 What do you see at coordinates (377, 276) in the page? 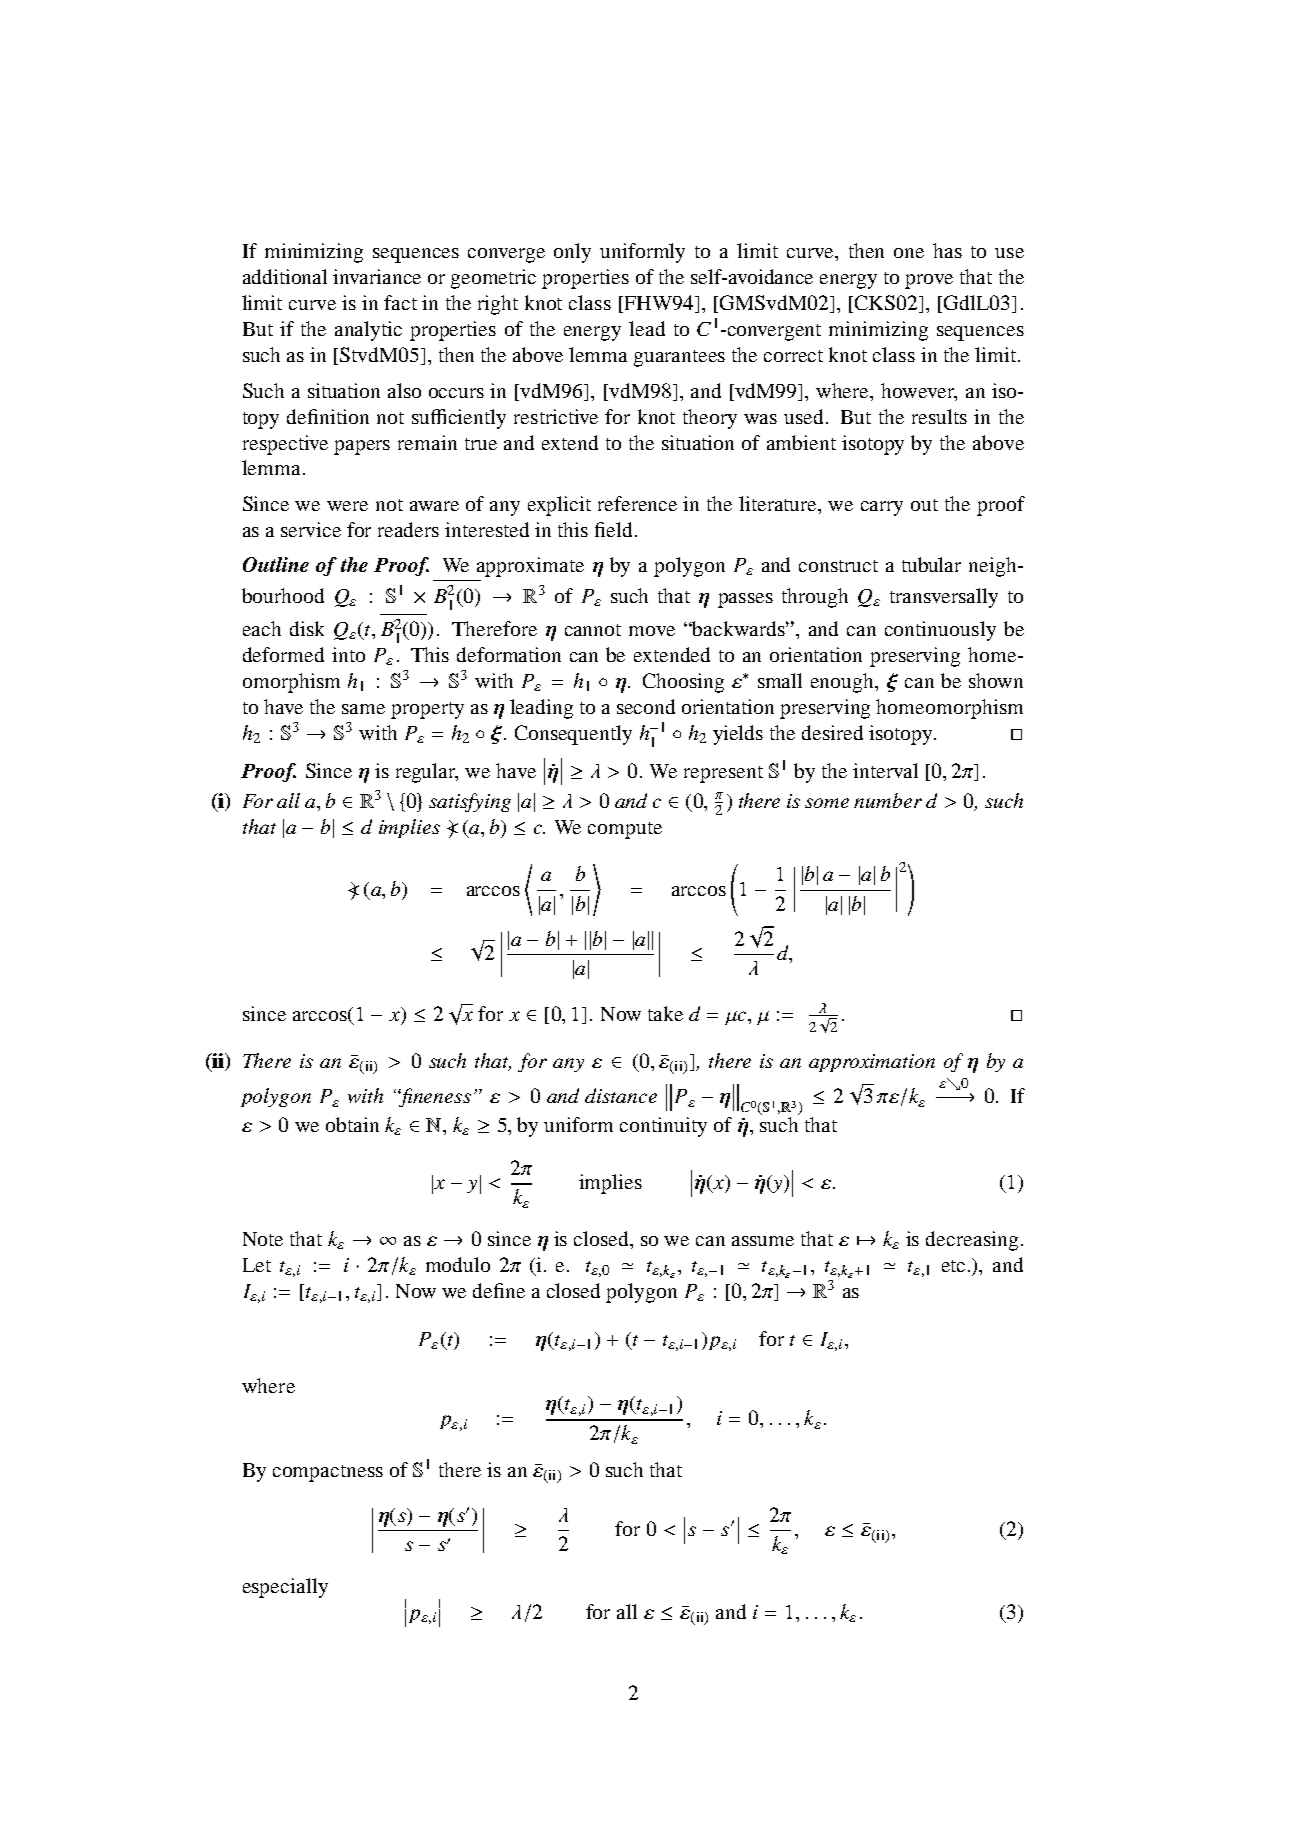
I see `invariance` at bounding box center [377, 276].
